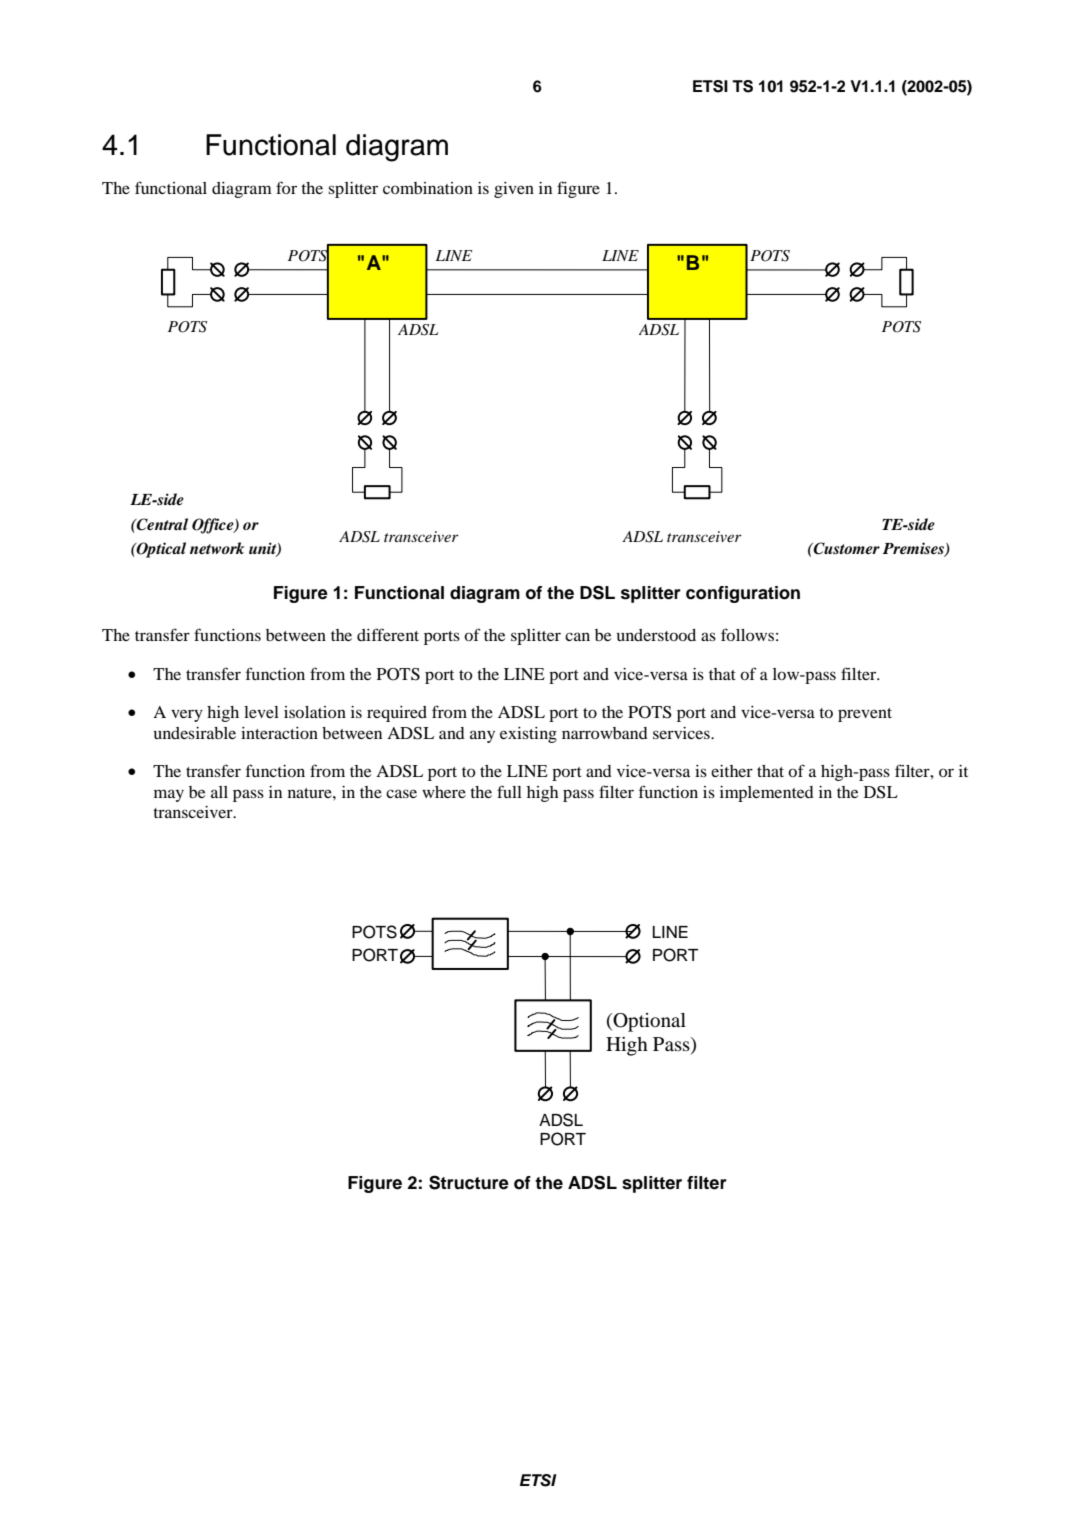 Image resolution: width=1074 pixels, height=1520 pixels. Describe the element at coordinates (514, 190) in the page. I see `given` at that location.
